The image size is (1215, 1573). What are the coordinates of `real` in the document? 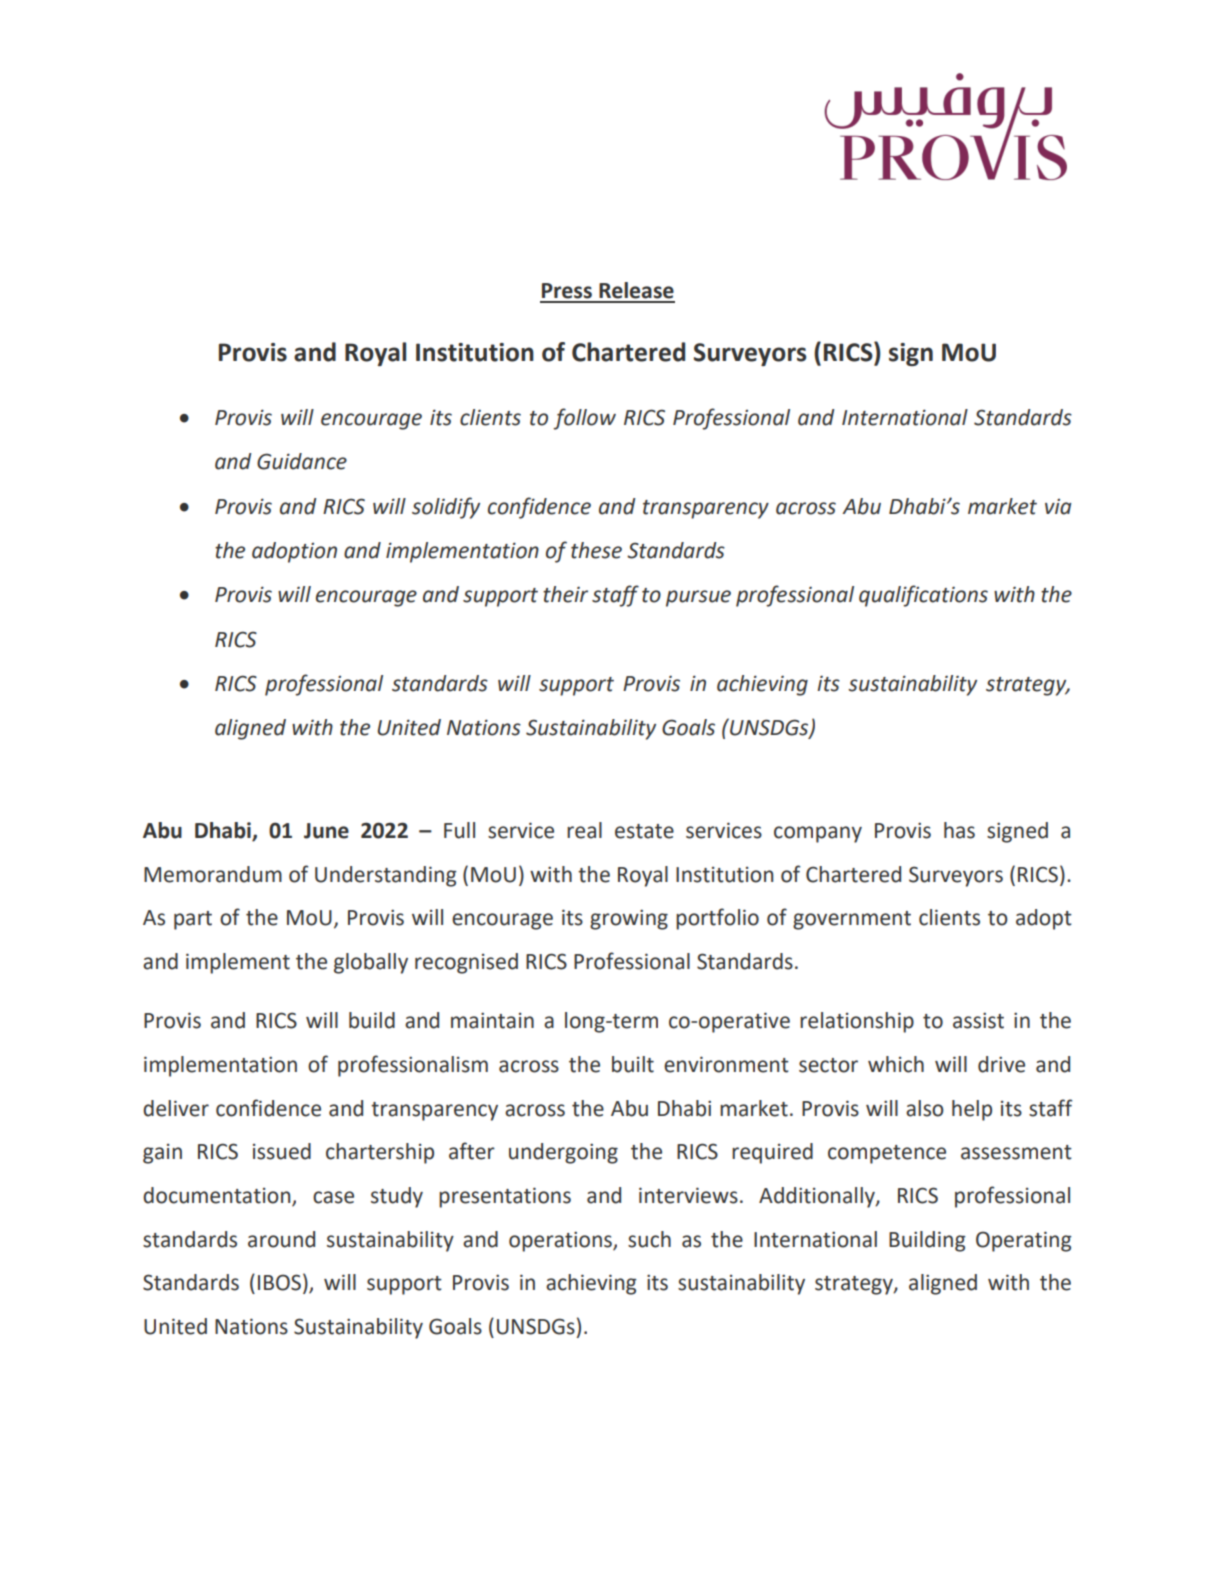 It's located at (584, 830).
